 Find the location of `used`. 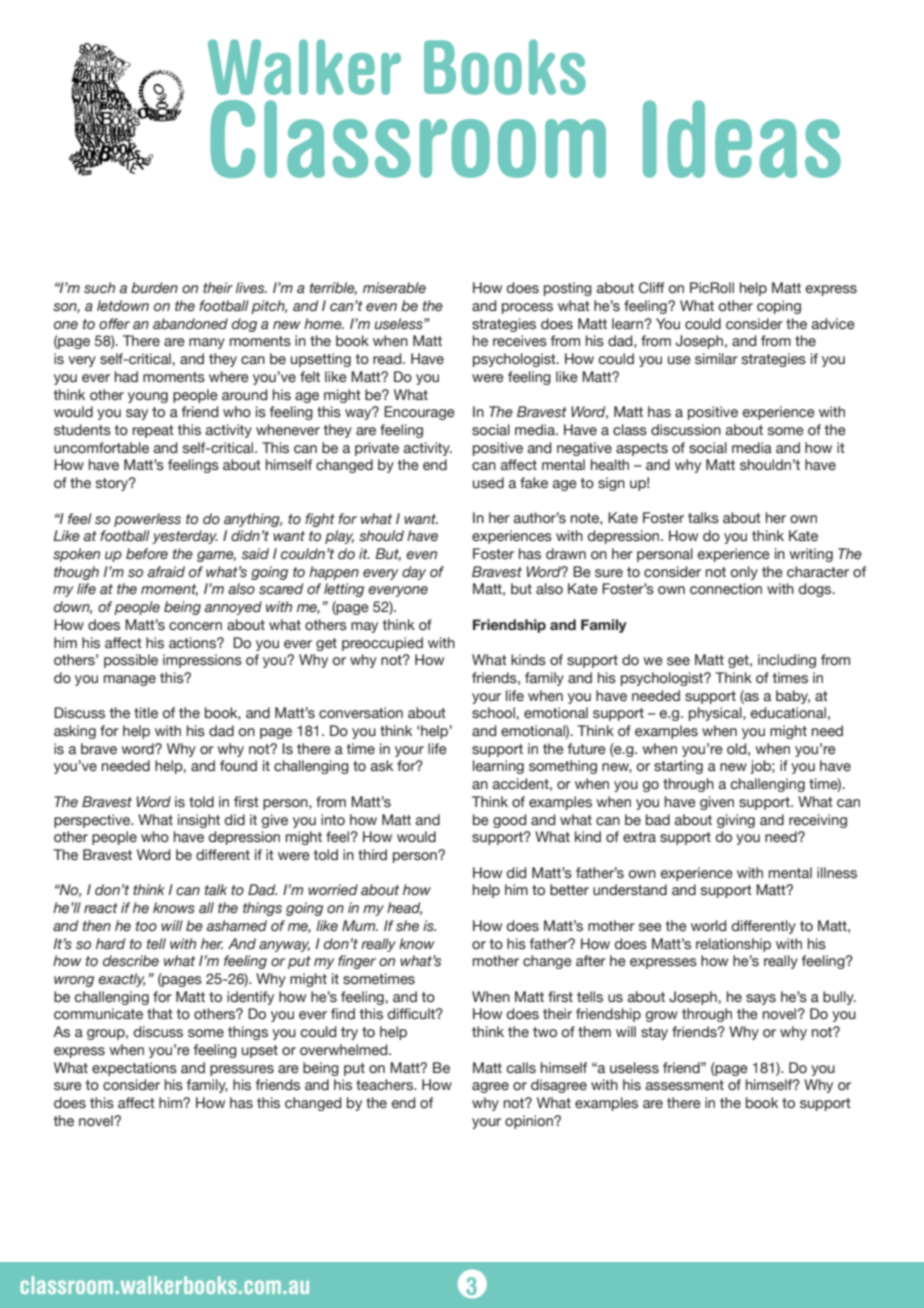

used is located at coordinates (488, 483).
